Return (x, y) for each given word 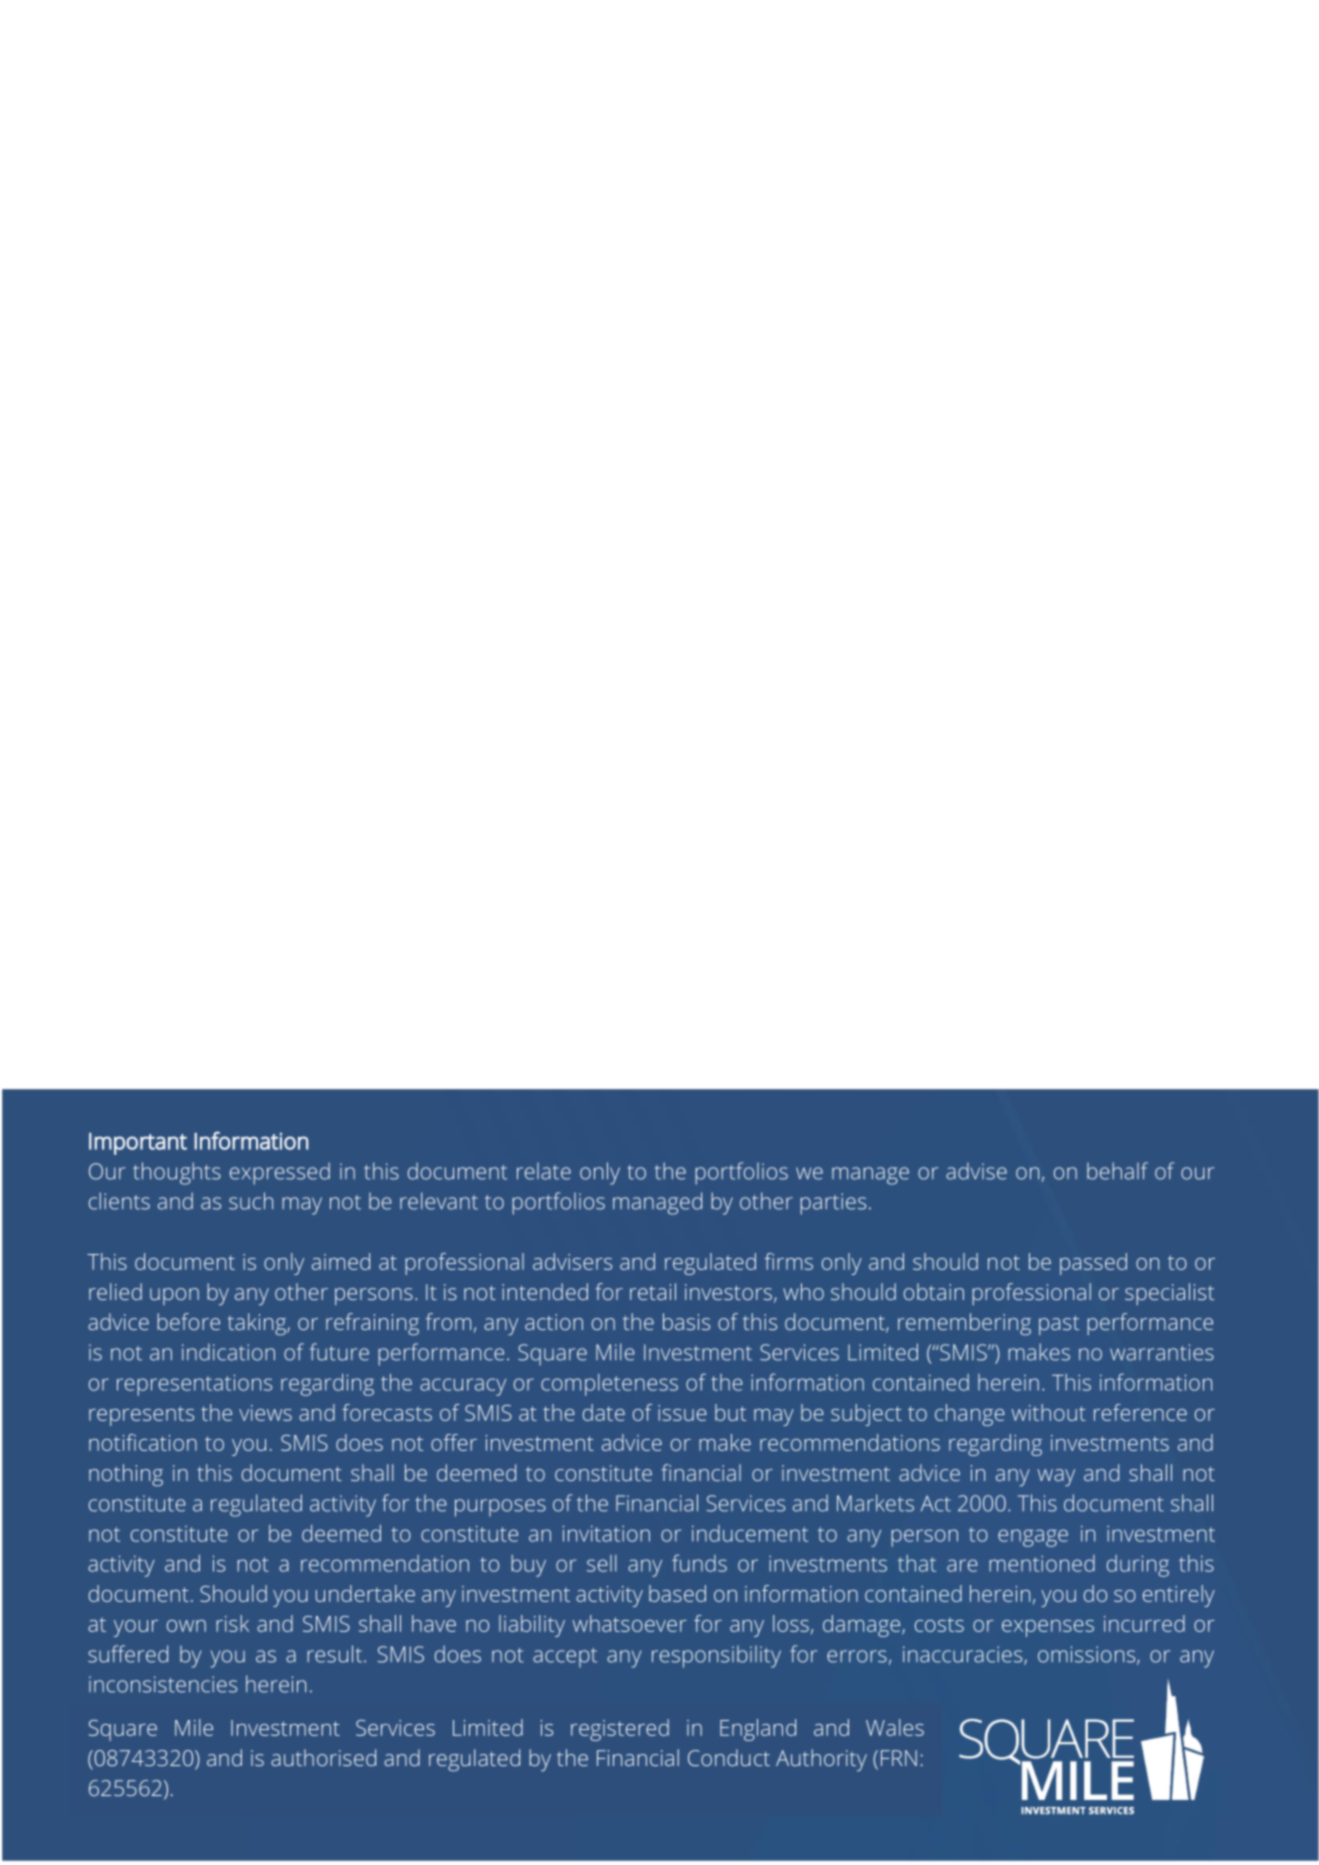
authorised (323, 1757)
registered (620, 1730)
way (1056, 1477)
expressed (280, 1173)
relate (544, 1171)
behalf (1117, 1171)
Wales (895, 1727)
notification (143, 1442)
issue (682, 1413)
